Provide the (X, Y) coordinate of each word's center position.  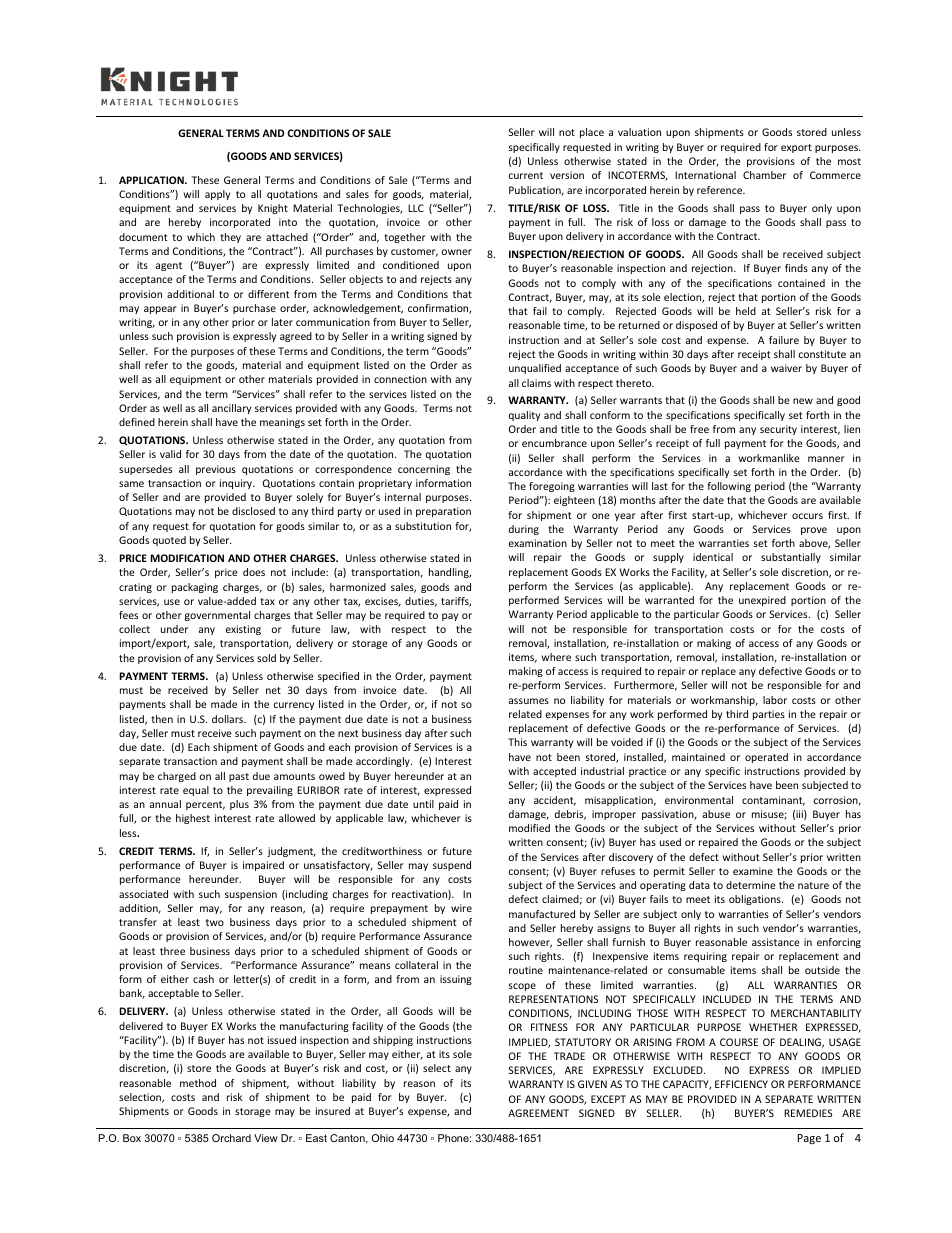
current (525, 175)
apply (217, 195)
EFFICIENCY (741, 1084)
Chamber (764, 175)
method (198, 1083)
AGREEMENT (538, 1113)
